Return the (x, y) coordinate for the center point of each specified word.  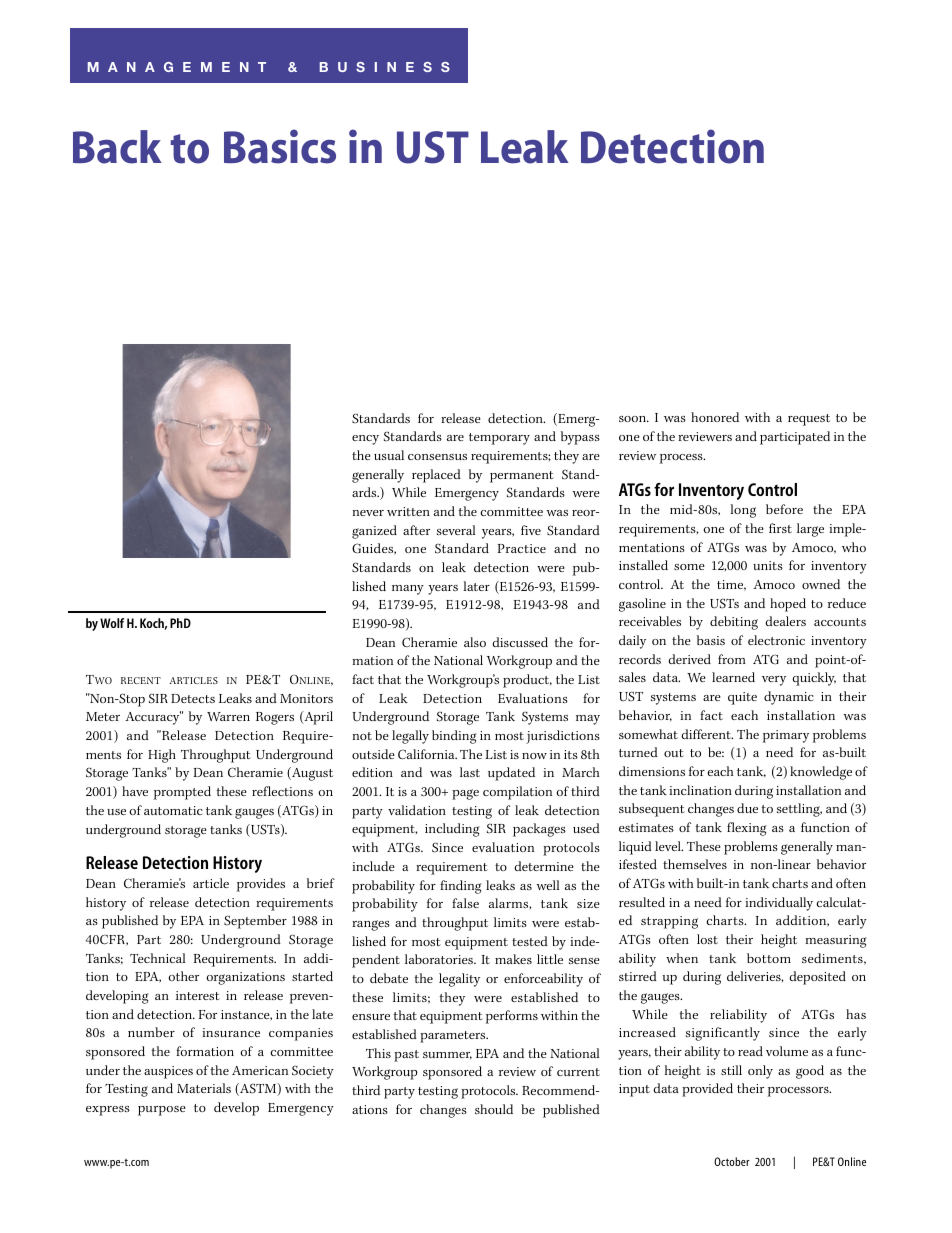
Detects (193, 698)
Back (117, 147)
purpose (162, 1111)
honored (715, 417)
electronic (776, 640)
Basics (280, 146)
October (732, 1161)
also (475, 642)
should (494, 1109)
